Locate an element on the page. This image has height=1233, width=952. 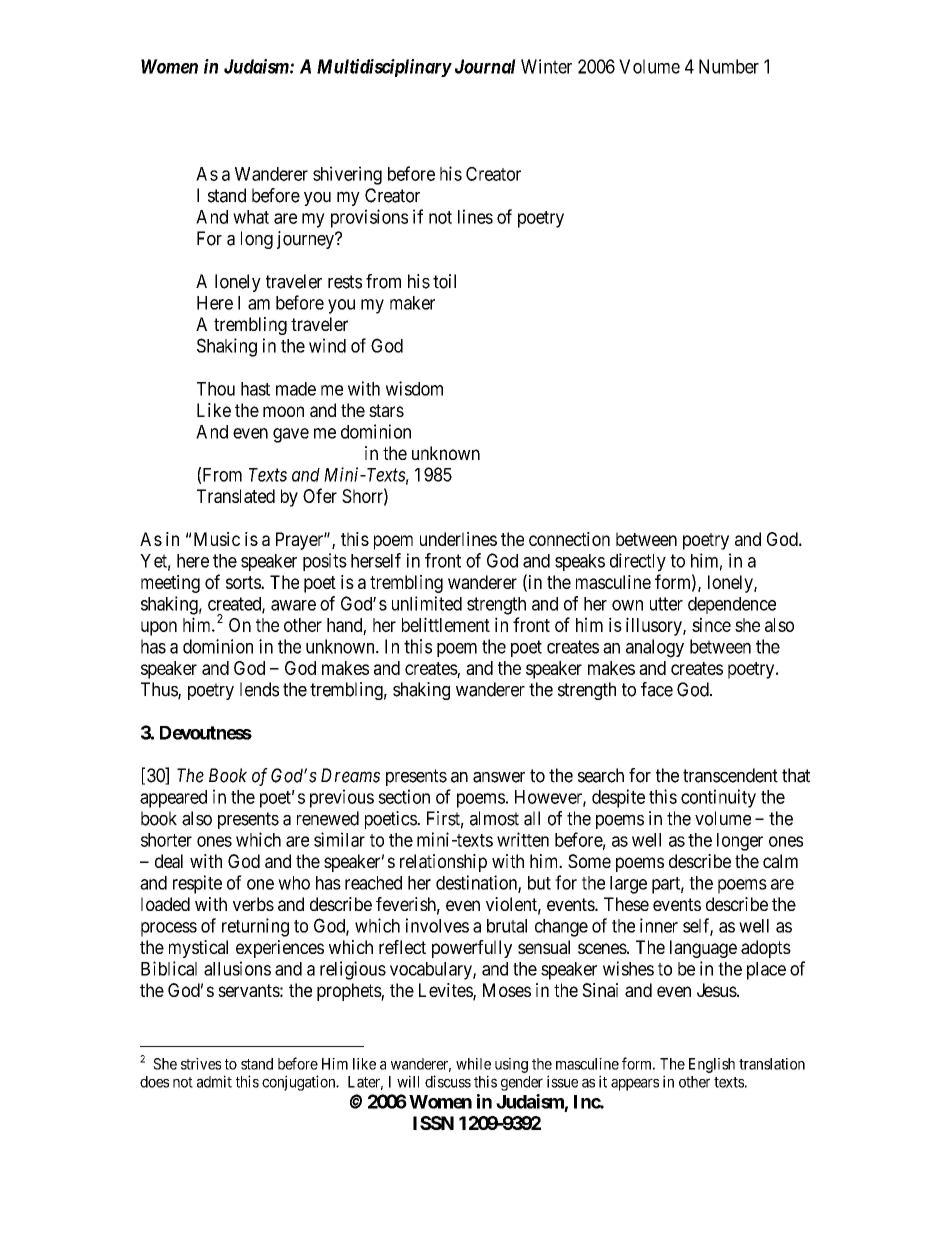
relationship is located at coordinates (443, 863).
